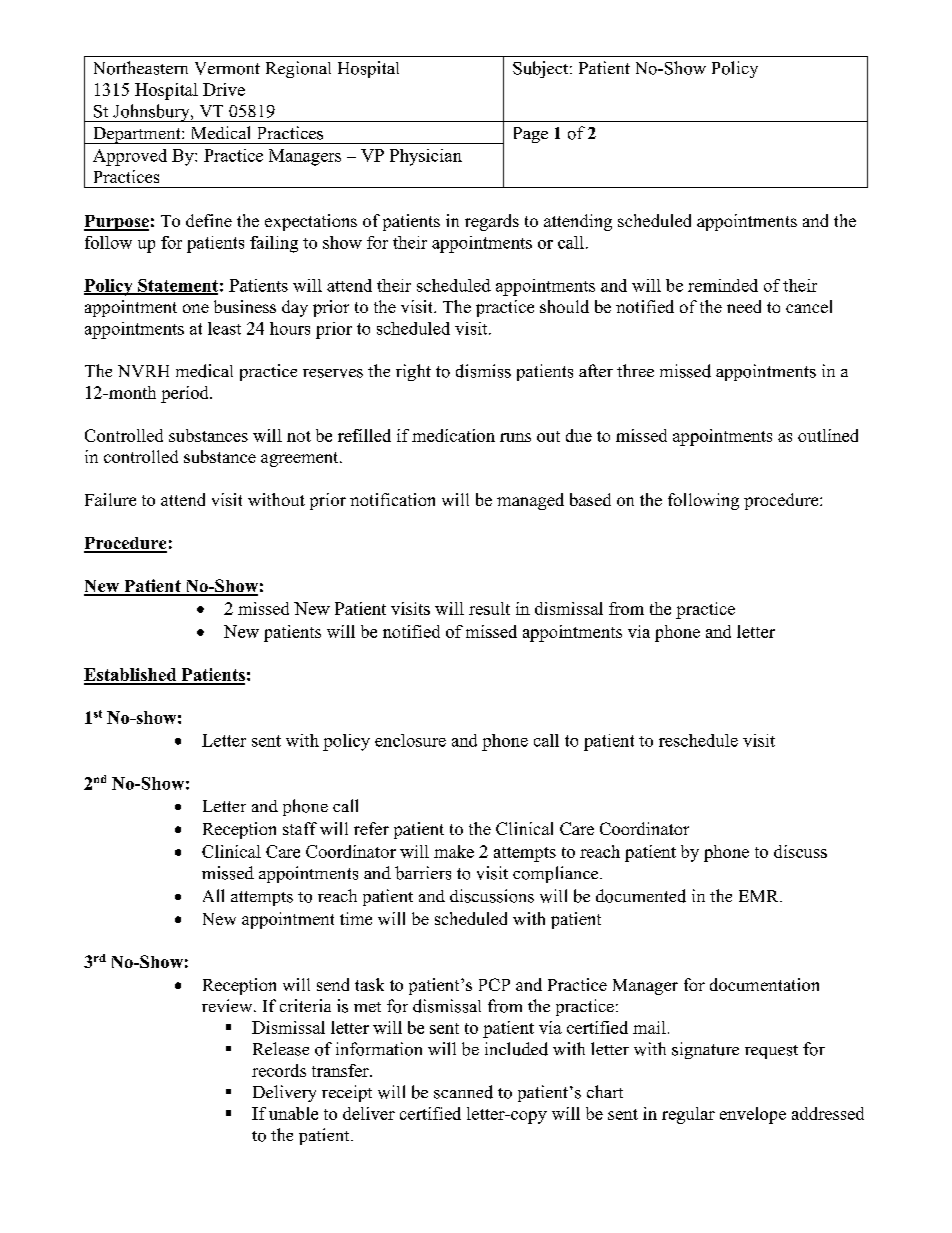 The width and height of the screenshot is (952, 1233). I want to click on Subject, so click(542, 69).
